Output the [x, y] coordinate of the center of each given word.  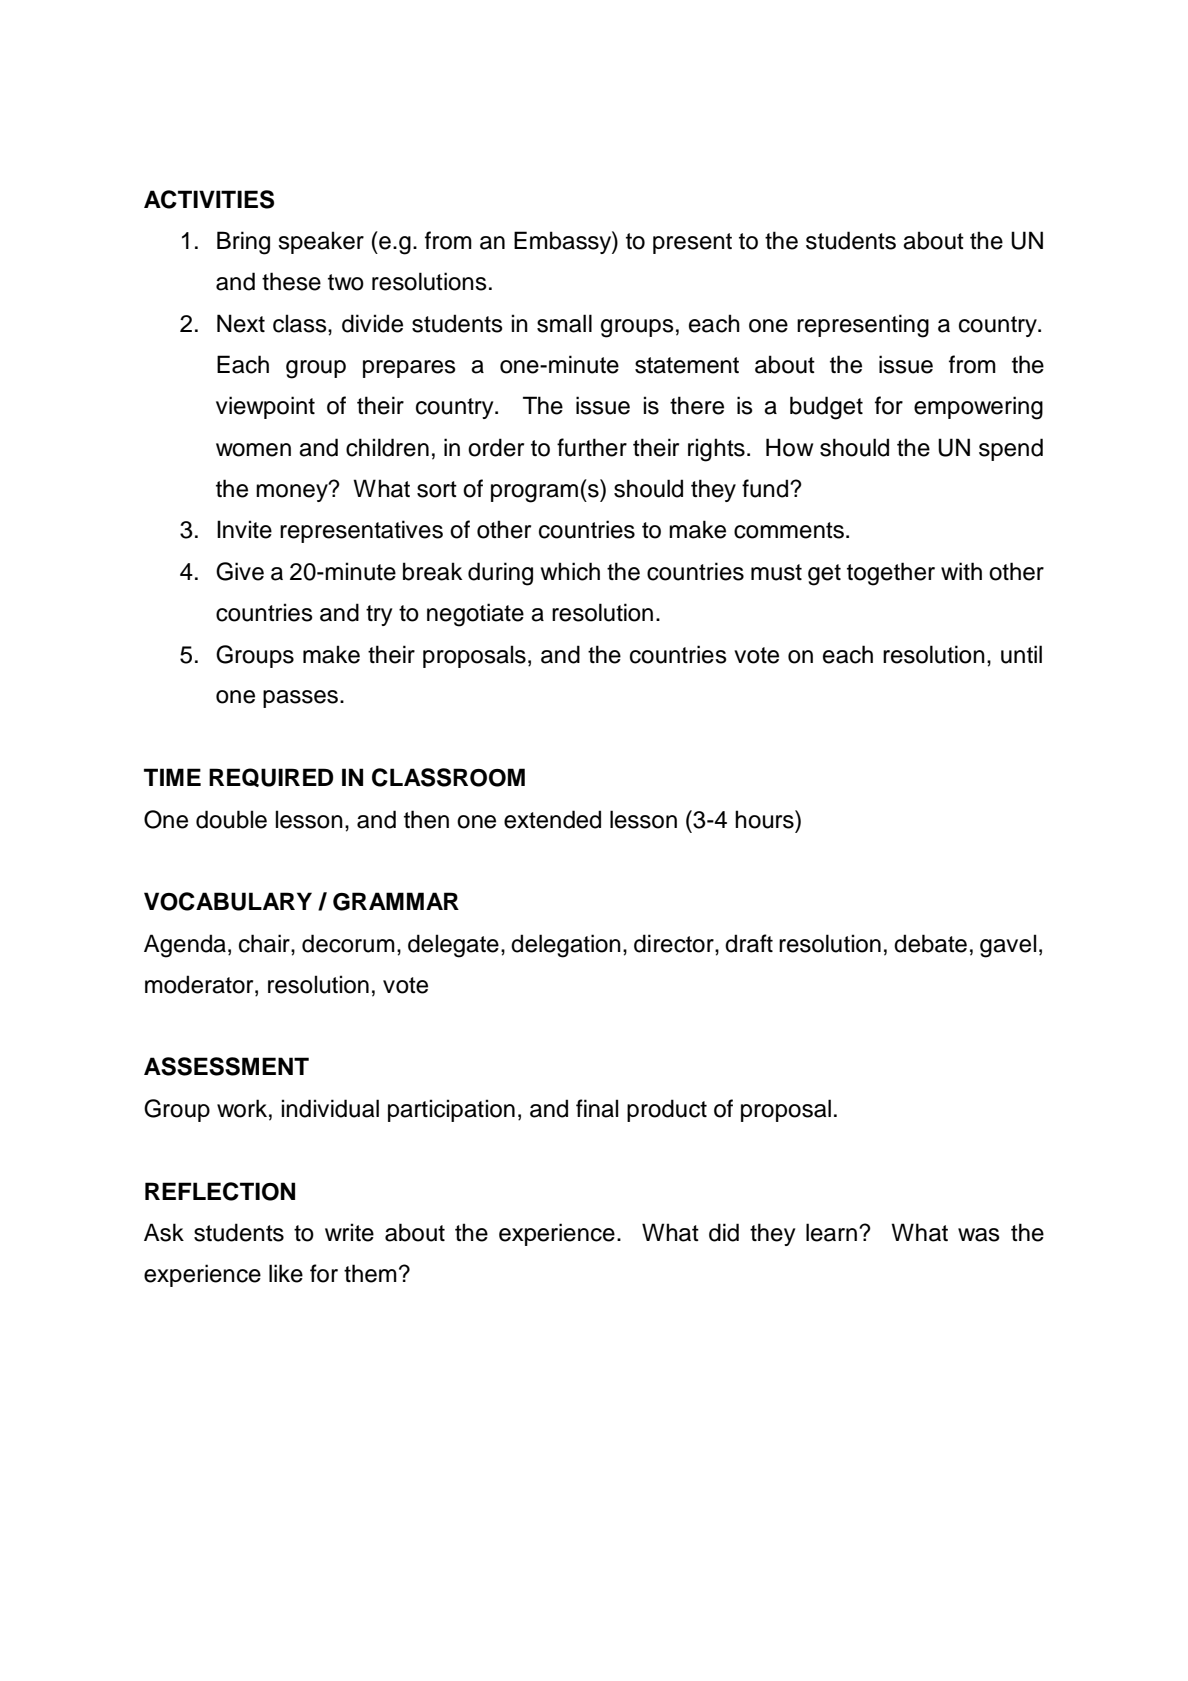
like [286, 1273]
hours [765, 819]
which [570, 571]
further [592, 447]
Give [240, 571]
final [597, 1108]
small [564, 323]
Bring [243, 243]
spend [1011, 449]
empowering [978, 408]
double [231, 819]
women [253, 450]
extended [552, 819]
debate [930, 943]
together [891, 574]
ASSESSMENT [226, 1066]
